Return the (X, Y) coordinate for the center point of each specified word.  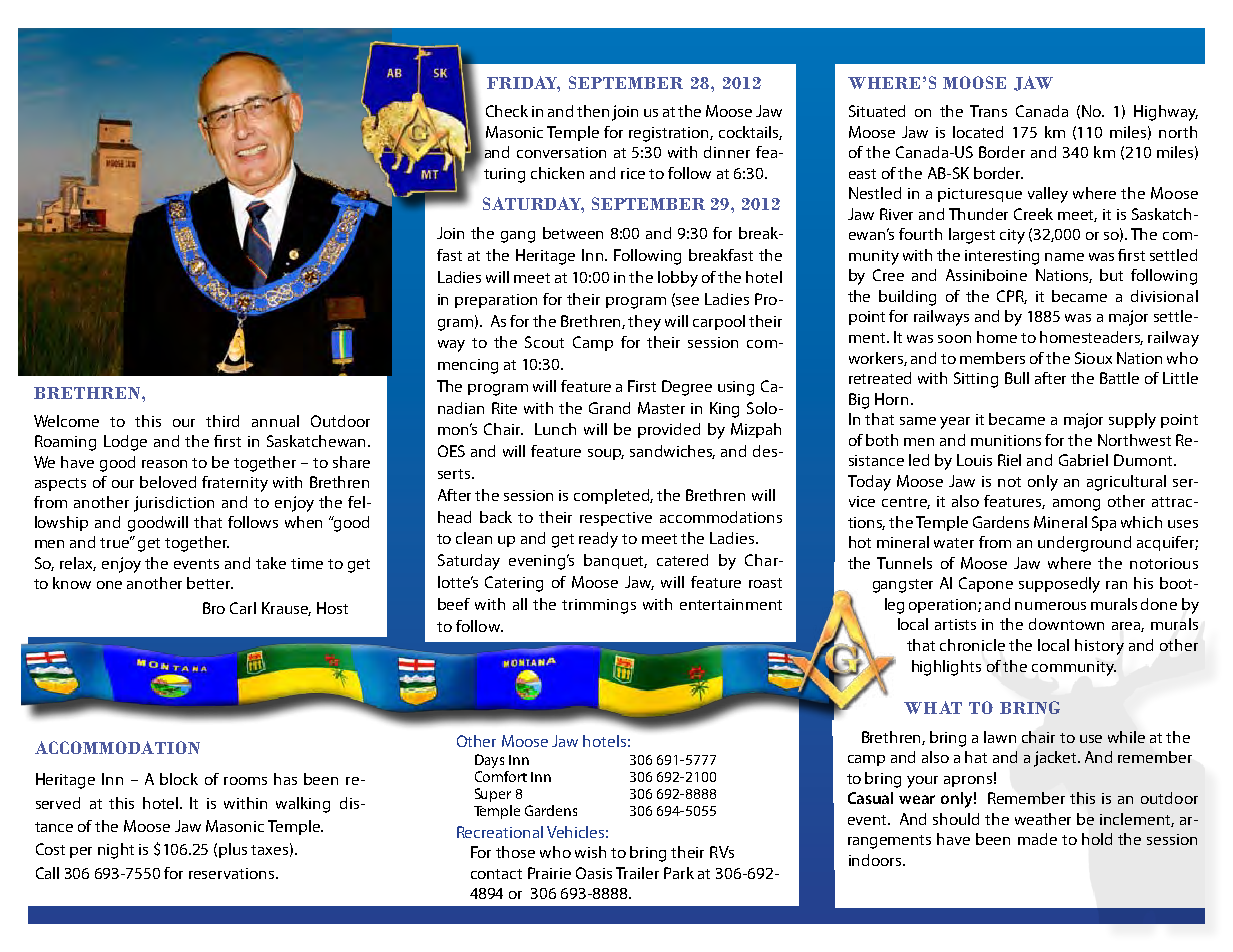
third (222, 421)
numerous (1050, 606)
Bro (214, 608)
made (1037, 839)
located (978, 132)
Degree (687, 388)
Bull (1017, 378)
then (593, 111)
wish (590, 852)
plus (233, 850)
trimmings (599, 606)
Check (507, 111)
